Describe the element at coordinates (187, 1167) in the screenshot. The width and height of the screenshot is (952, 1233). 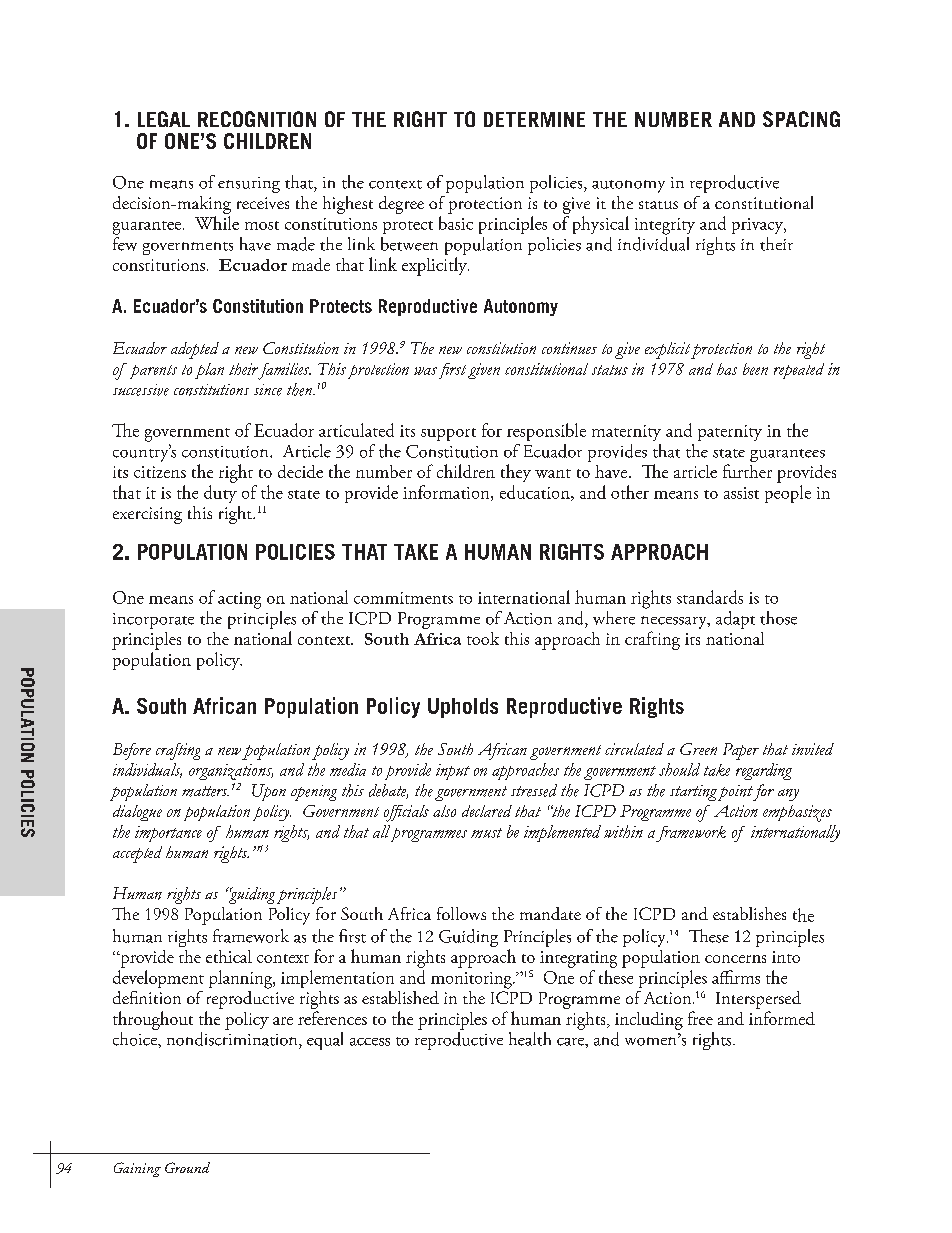
I see `Ground` at that location.
